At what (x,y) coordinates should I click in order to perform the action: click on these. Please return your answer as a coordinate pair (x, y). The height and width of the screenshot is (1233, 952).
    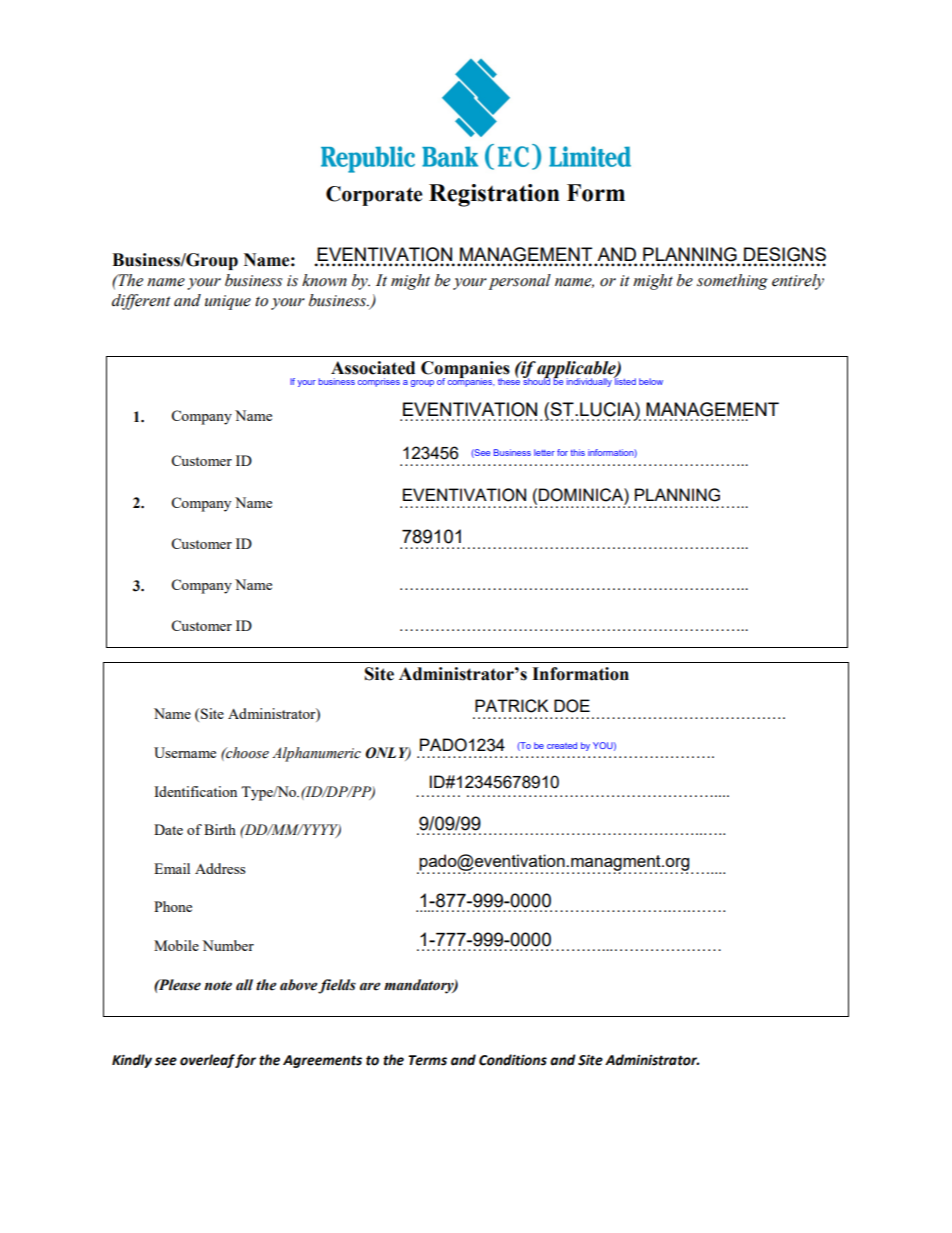
    Looking at the image, I should click on (509, 380).
